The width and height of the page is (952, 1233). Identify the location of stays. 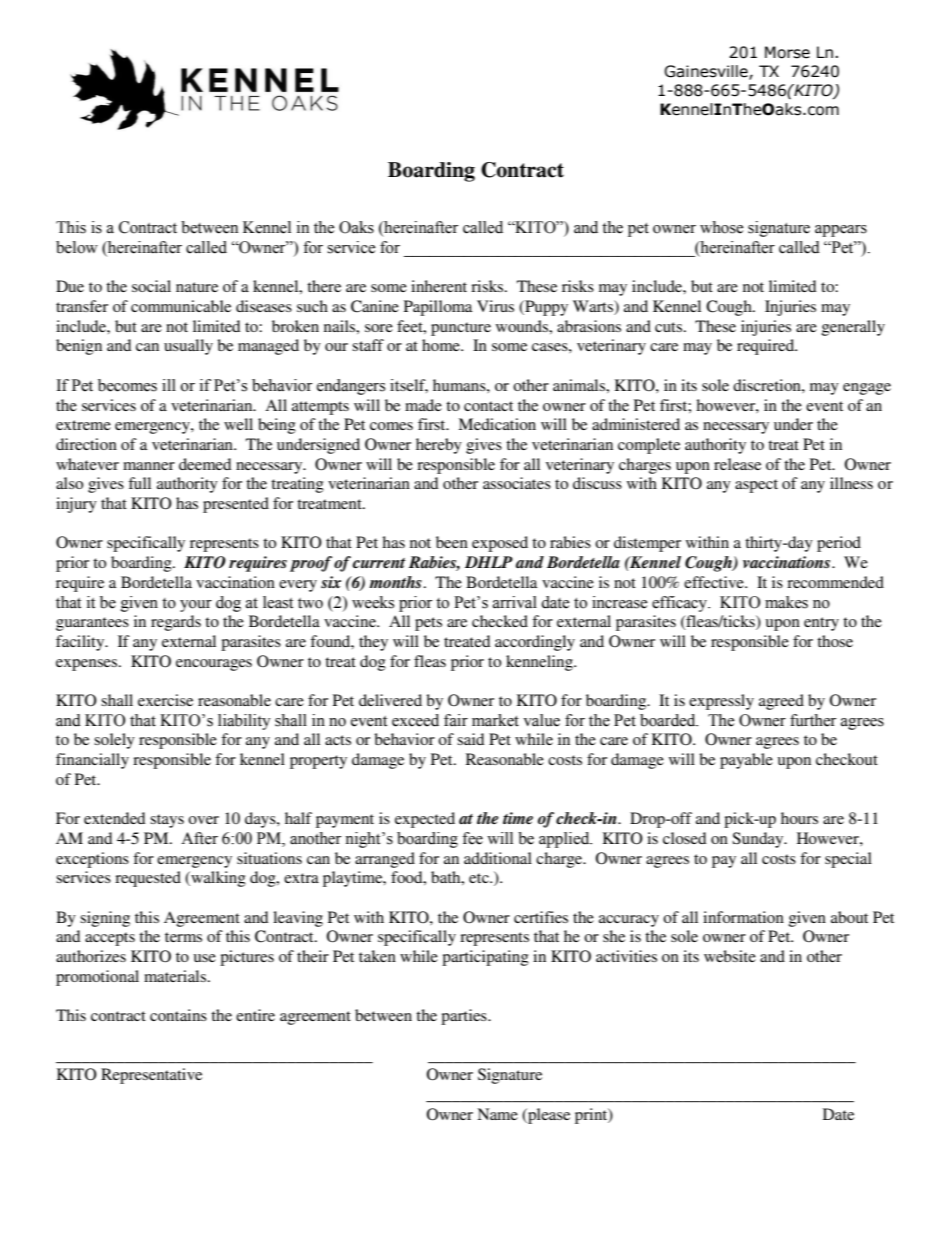
(167, 821).
